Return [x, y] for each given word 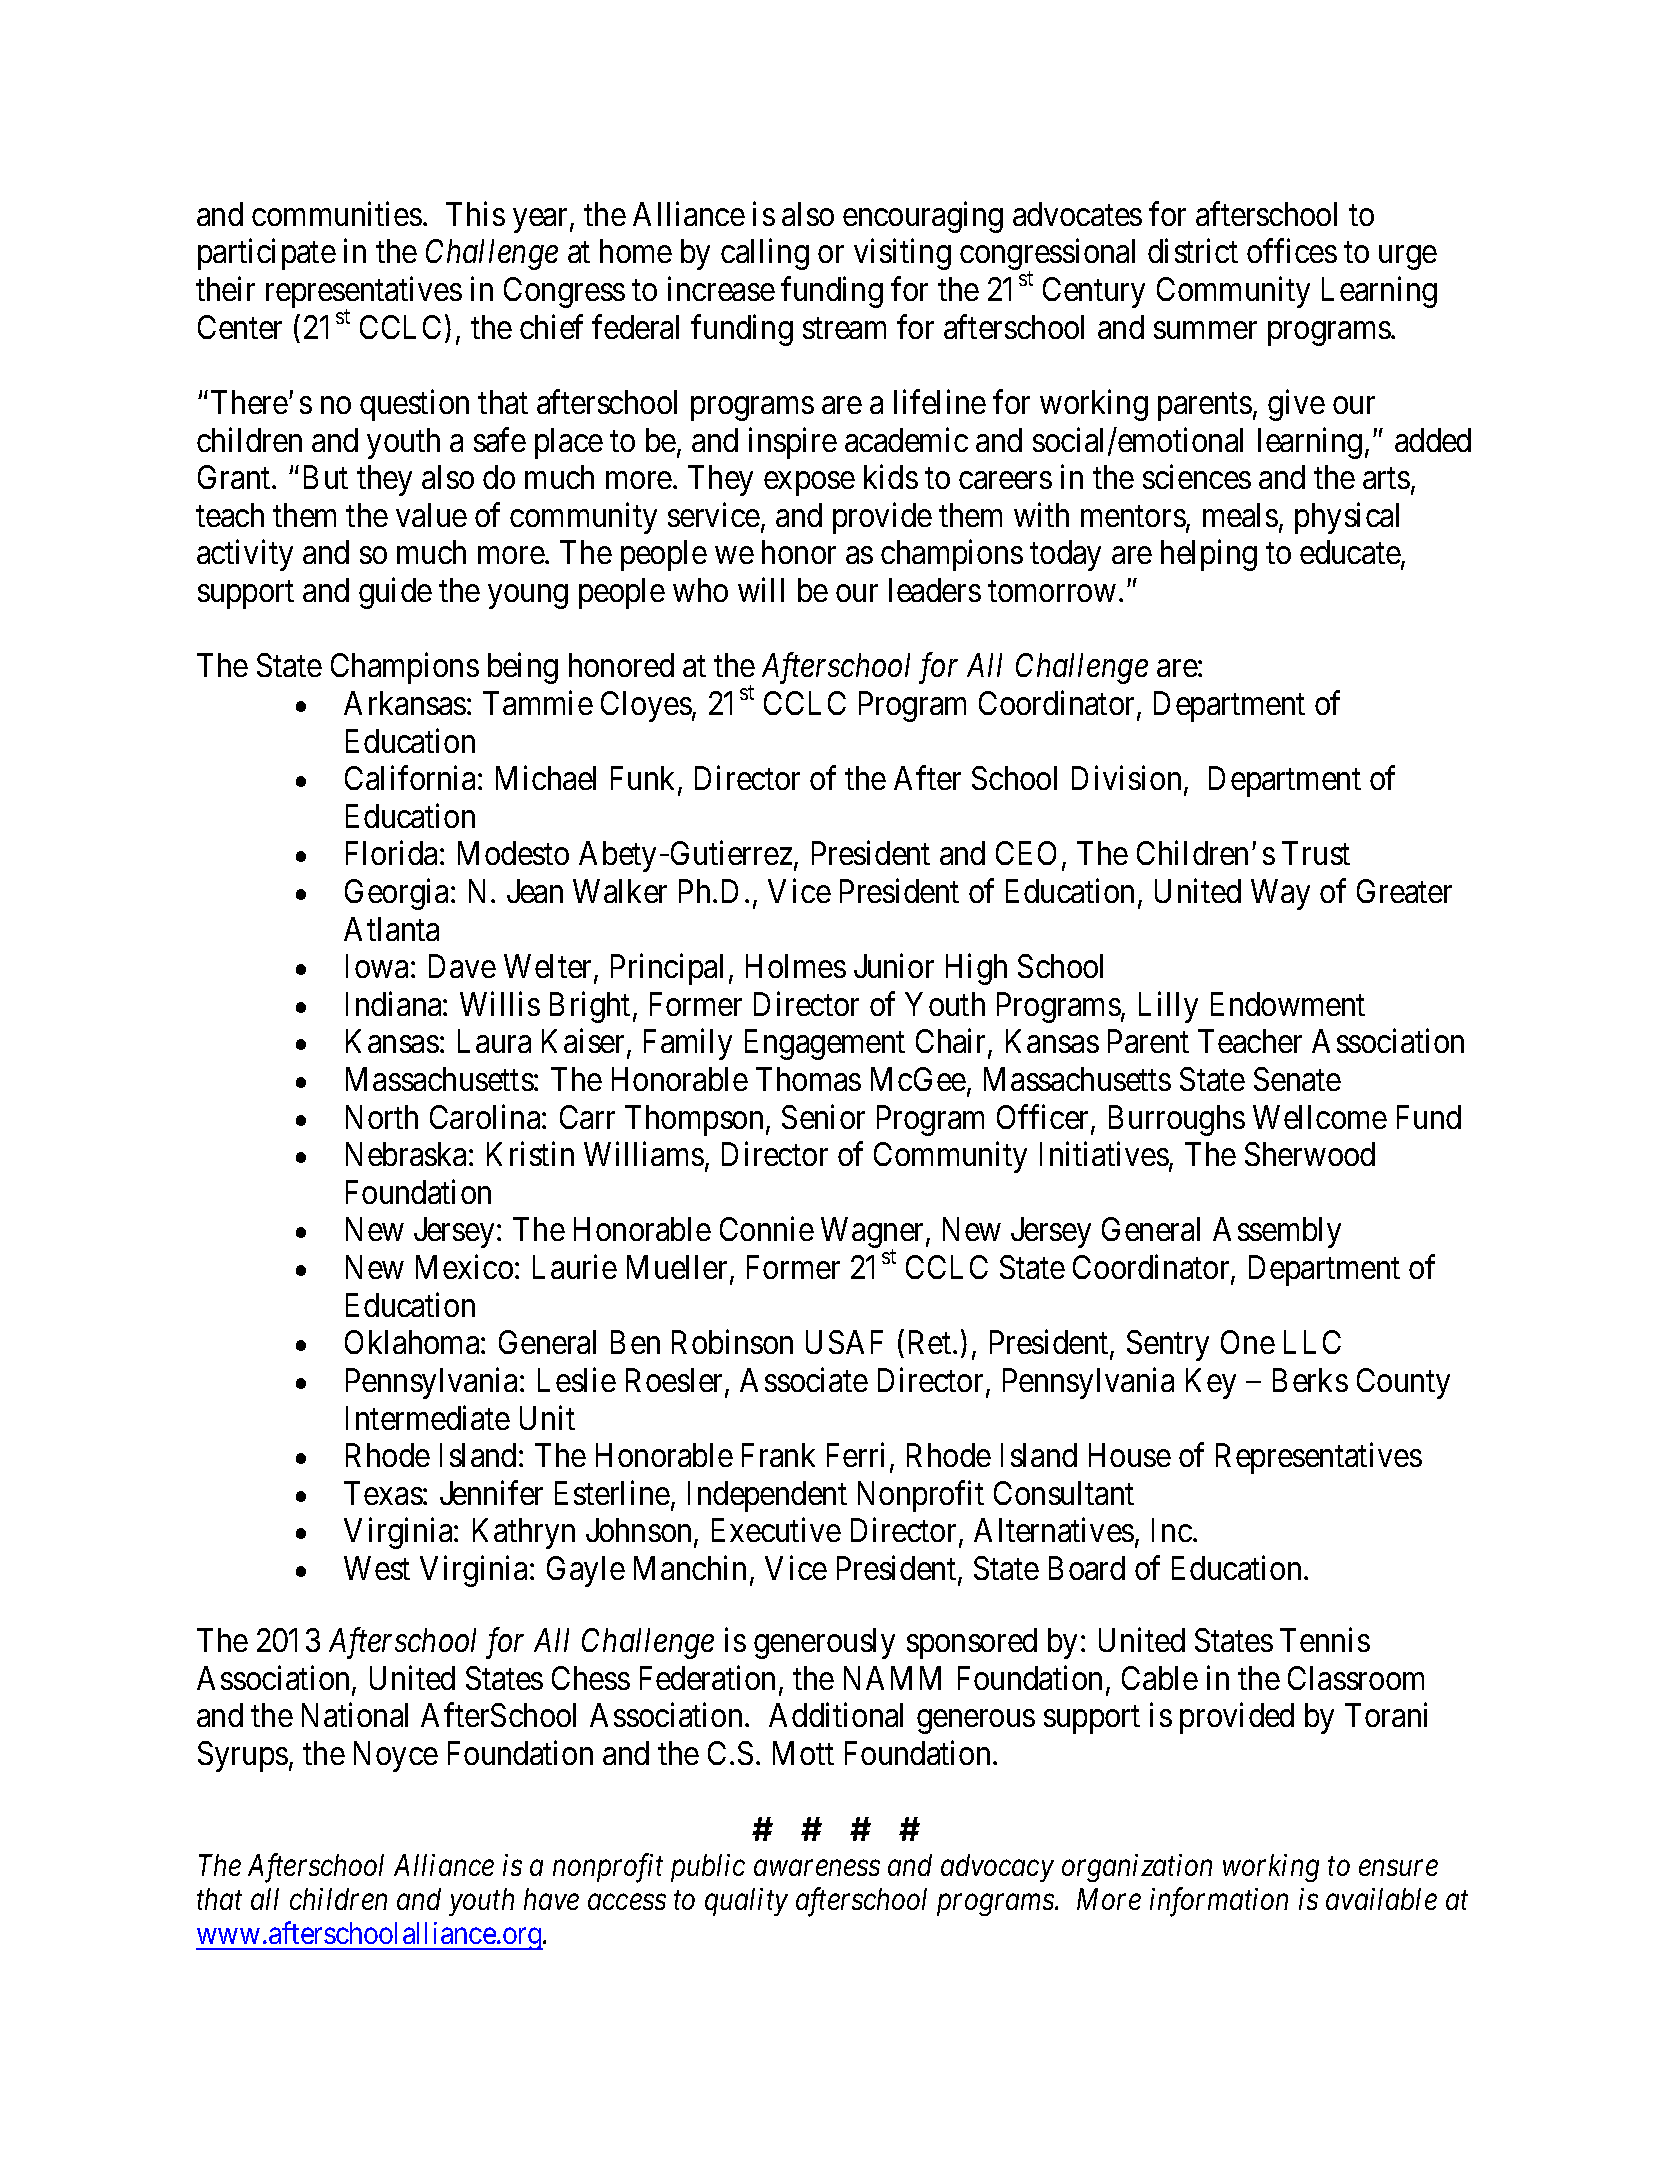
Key [1211, 1383]
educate [1351, 554]
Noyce [396, 1756]
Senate [1297, 1079]
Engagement [825, 1045]
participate [267, 254]
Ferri [855, 1455]
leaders [935, 590]
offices [1292, 251]
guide [395, 593]
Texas [383, 1493]
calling [765, 254]
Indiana [395, 1004]
